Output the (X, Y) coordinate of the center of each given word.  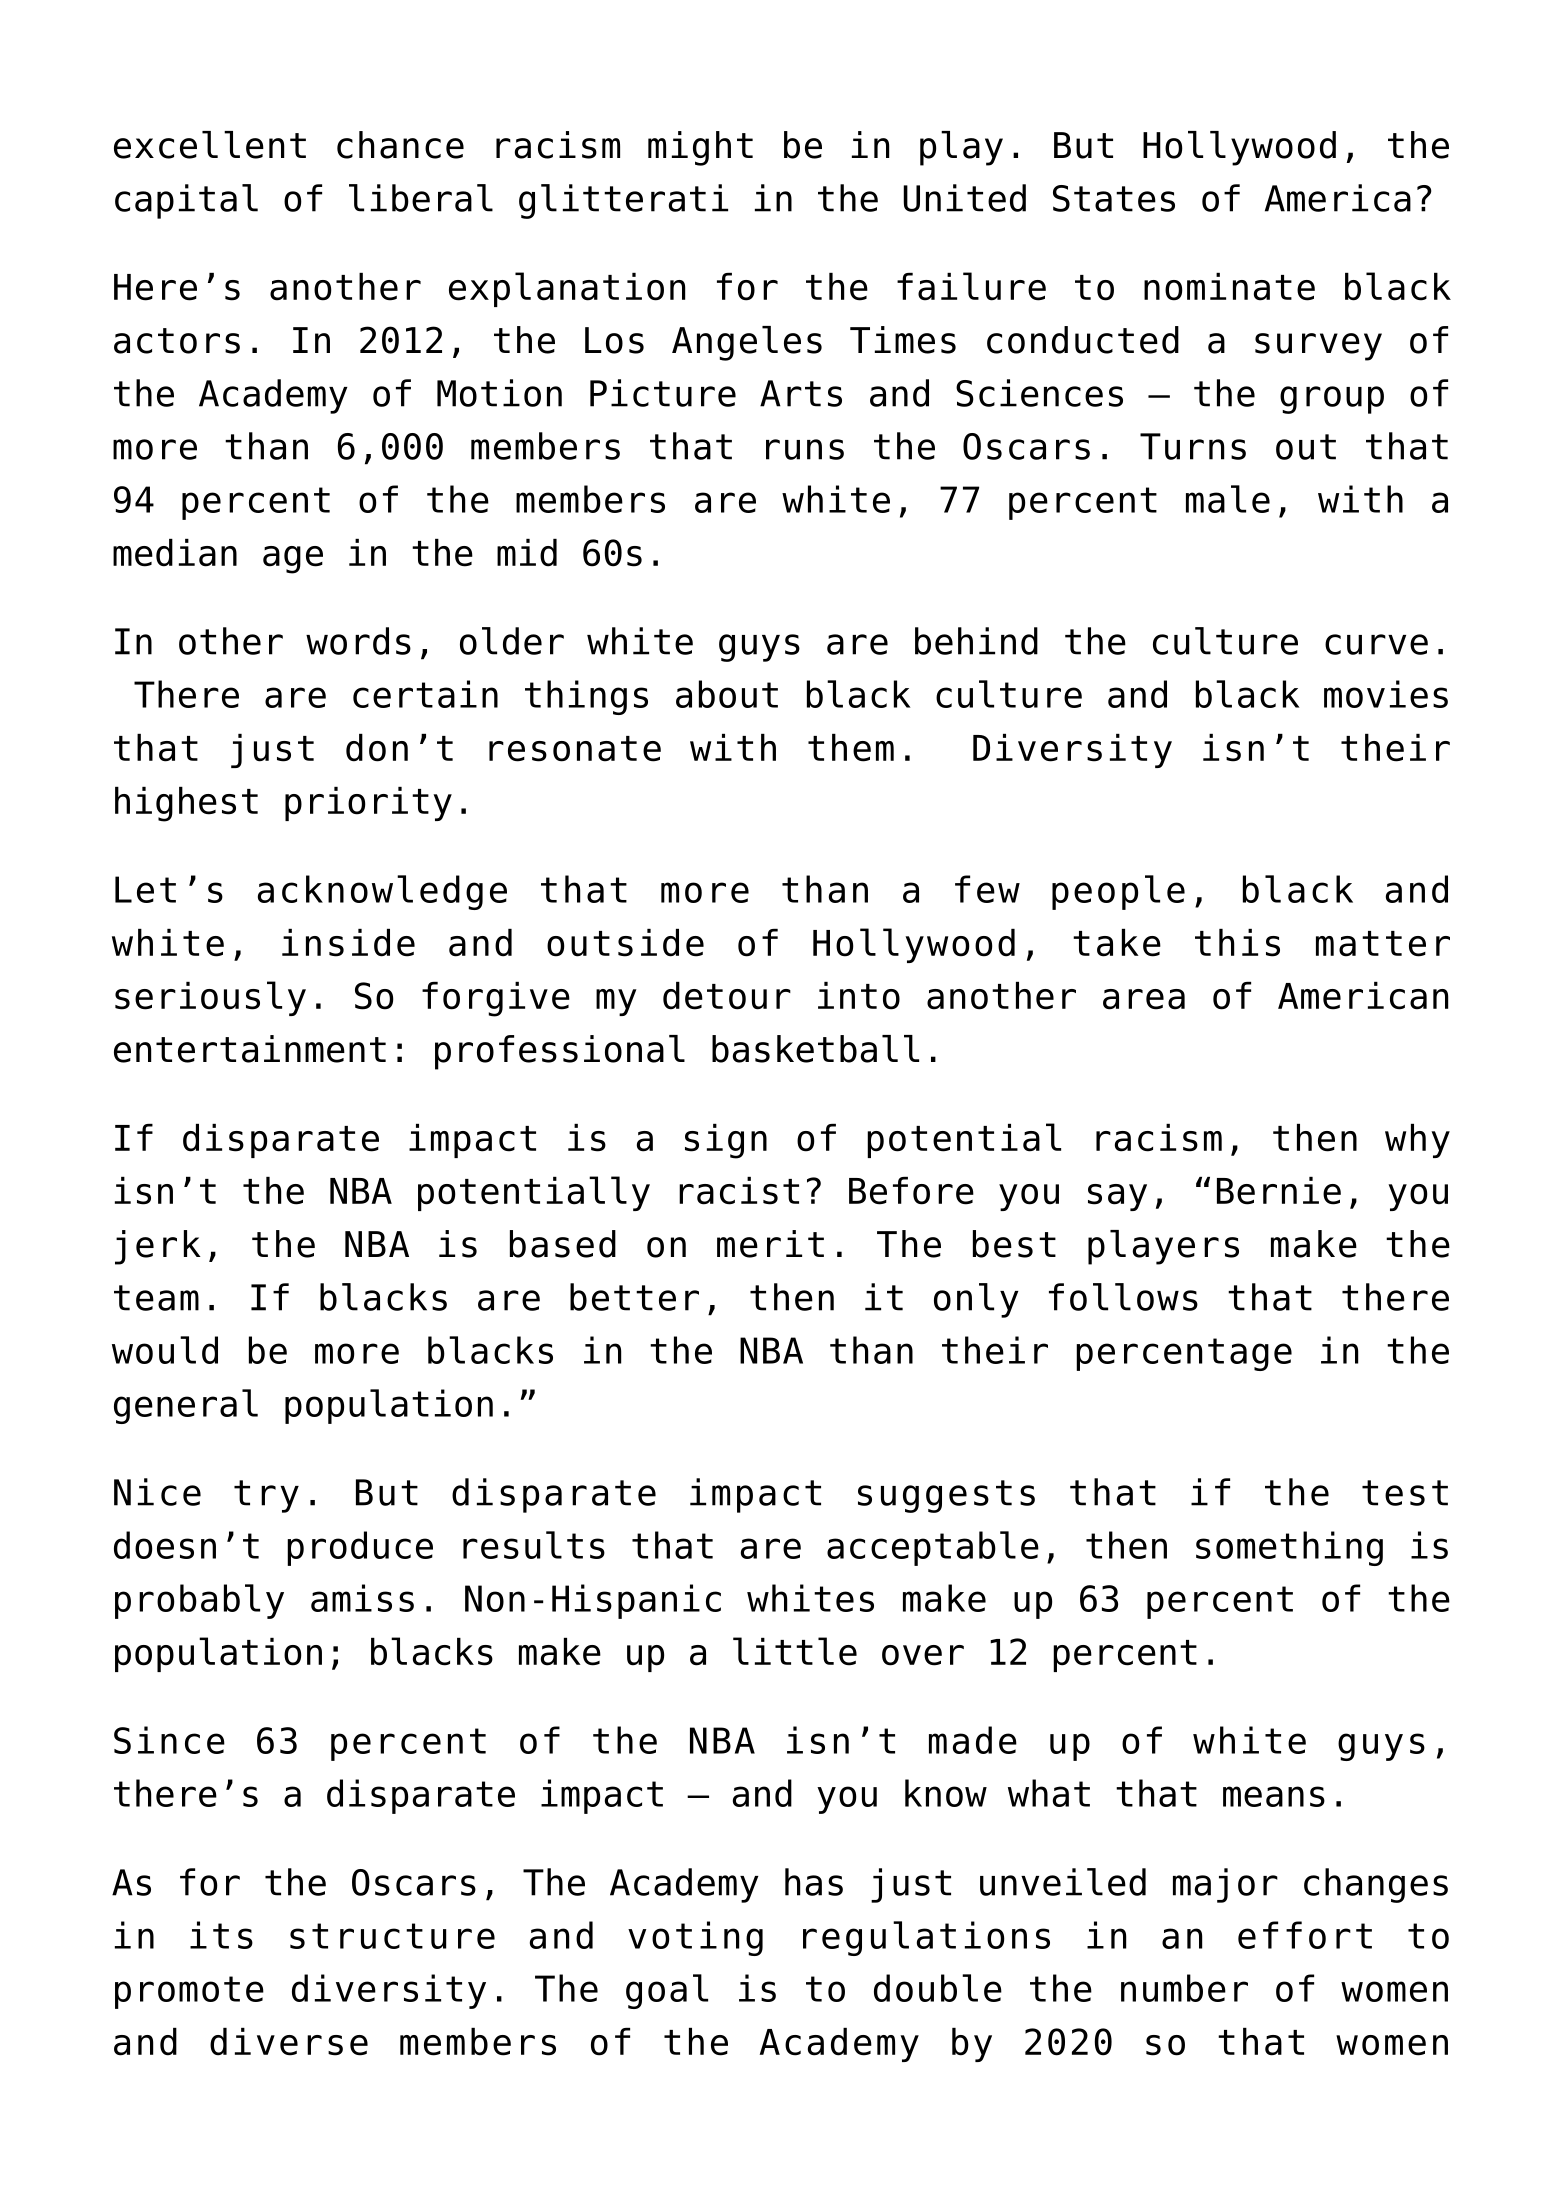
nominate (1229, 287)
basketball (815, 1049)
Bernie (1279, 1191)
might (700, 148)
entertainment (250, 1049)
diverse (289, 2042)
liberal (421, 198)
